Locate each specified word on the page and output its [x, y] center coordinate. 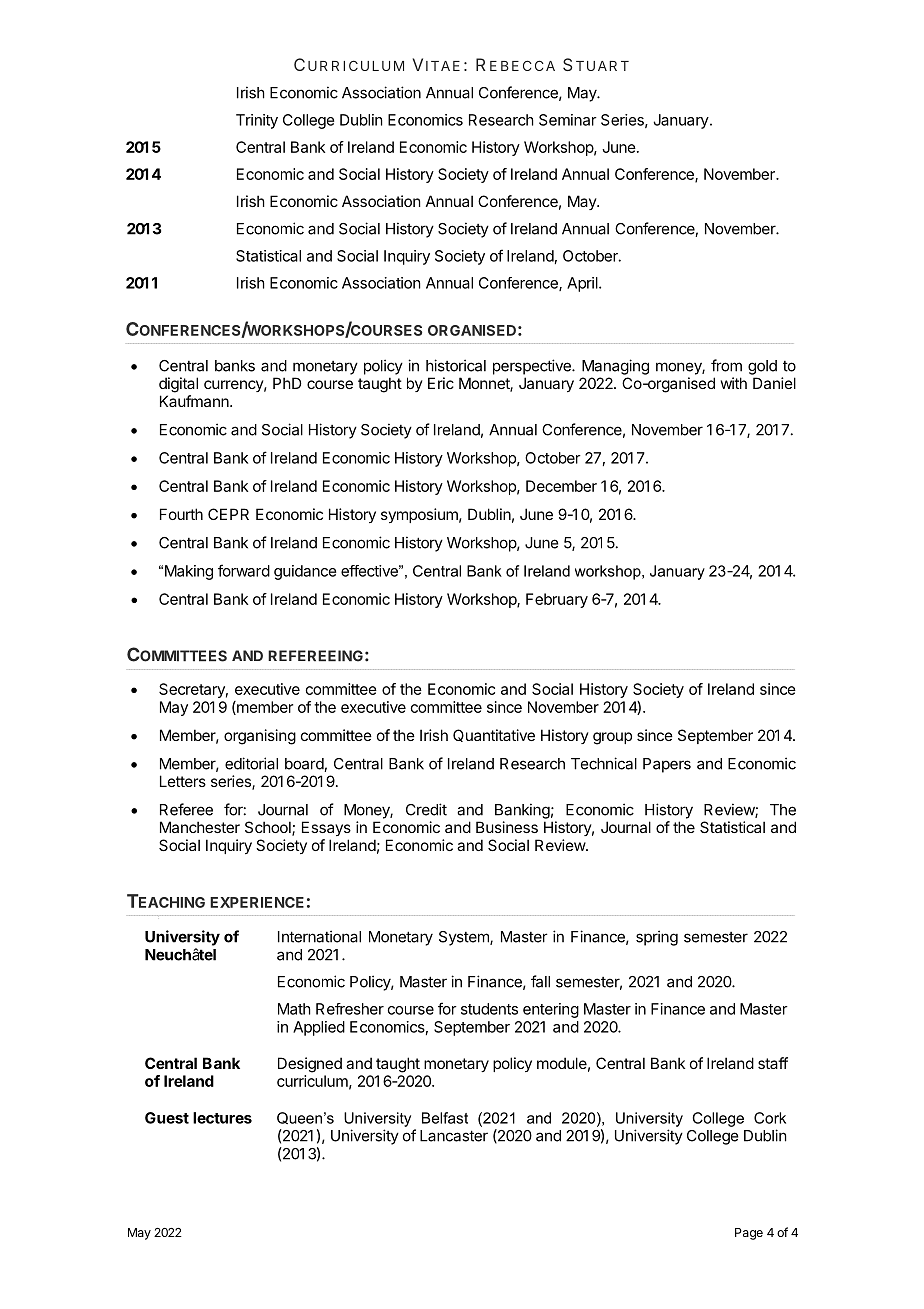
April [583, 284]
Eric [441, 383]
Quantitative [494, 735]
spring [657, 938]
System [465, 938]
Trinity [257, 121]
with [734, 383]
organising [260, 737]
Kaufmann [195, 401]
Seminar [568, 120]
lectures [222, 1118]
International [319, 936]
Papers [667, 765]
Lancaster [454, 1136]
